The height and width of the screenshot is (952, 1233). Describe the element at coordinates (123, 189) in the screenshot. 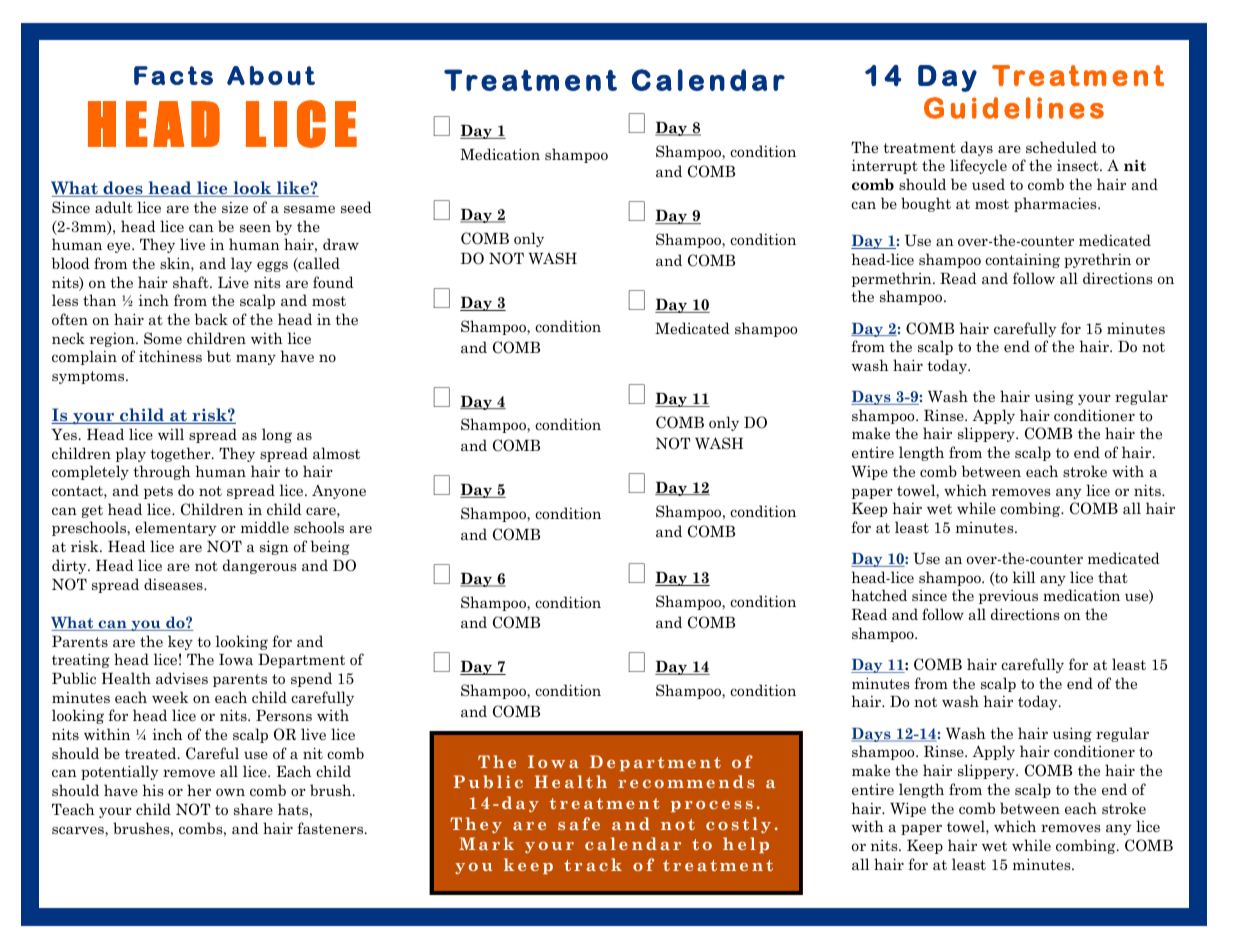

I see `does` at that location.
